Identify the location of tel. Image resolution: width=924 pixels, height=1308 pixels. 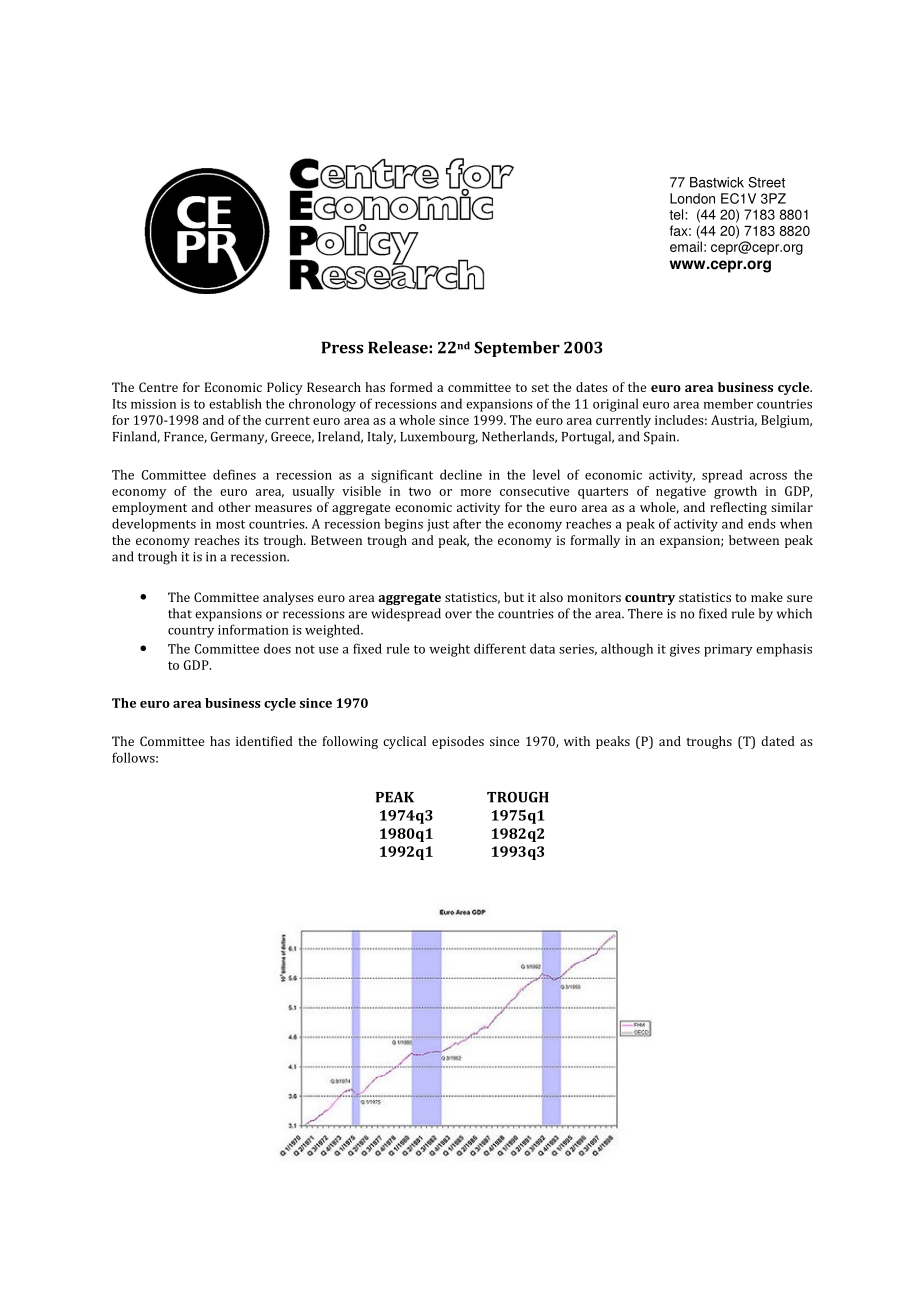
(677, 214).
